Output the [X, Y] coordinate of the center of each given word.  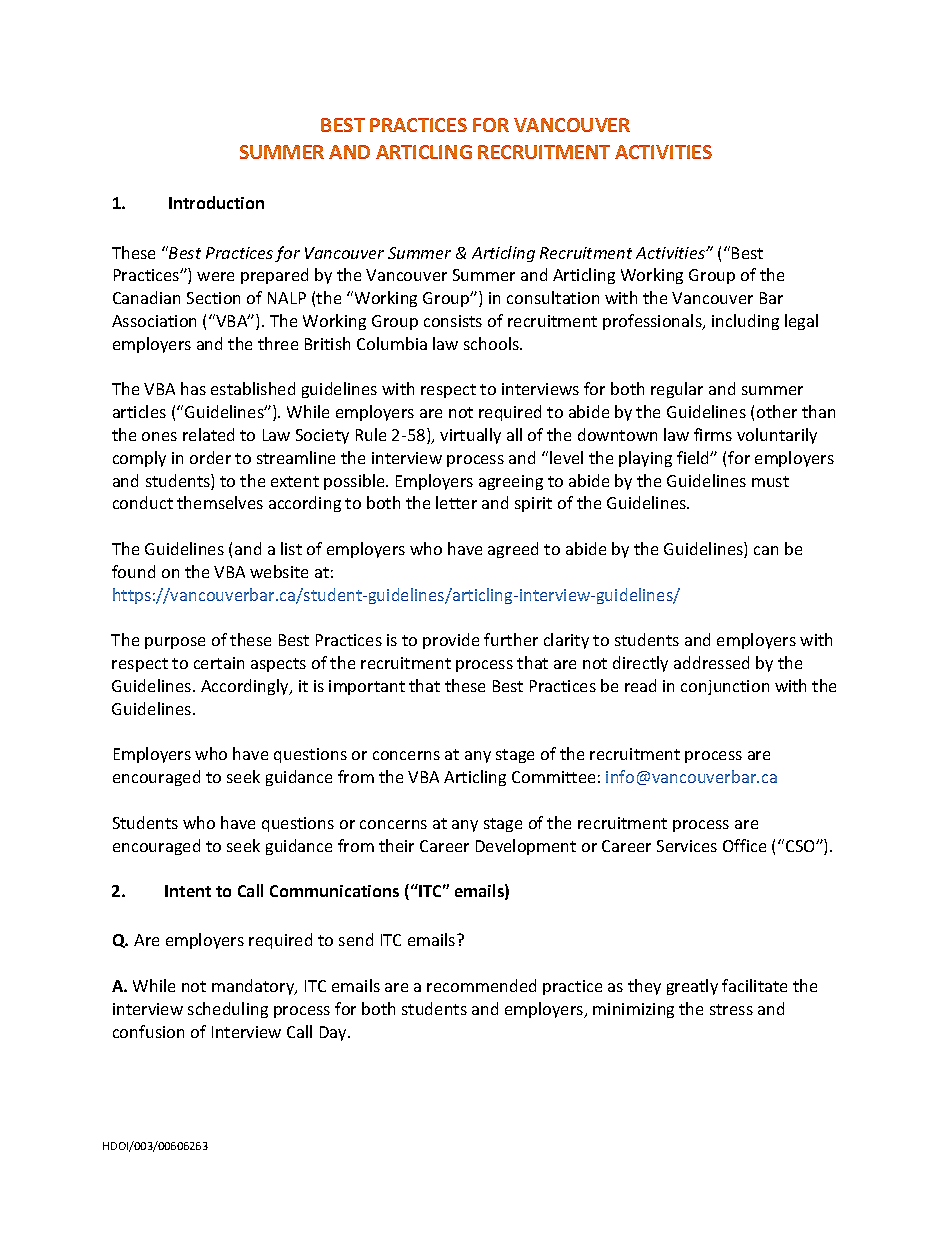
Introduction [216, 202]
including [745, 322]
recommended [481, 985]
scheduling [228, 1010]
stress [731, 1009]
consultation [553, 297]
